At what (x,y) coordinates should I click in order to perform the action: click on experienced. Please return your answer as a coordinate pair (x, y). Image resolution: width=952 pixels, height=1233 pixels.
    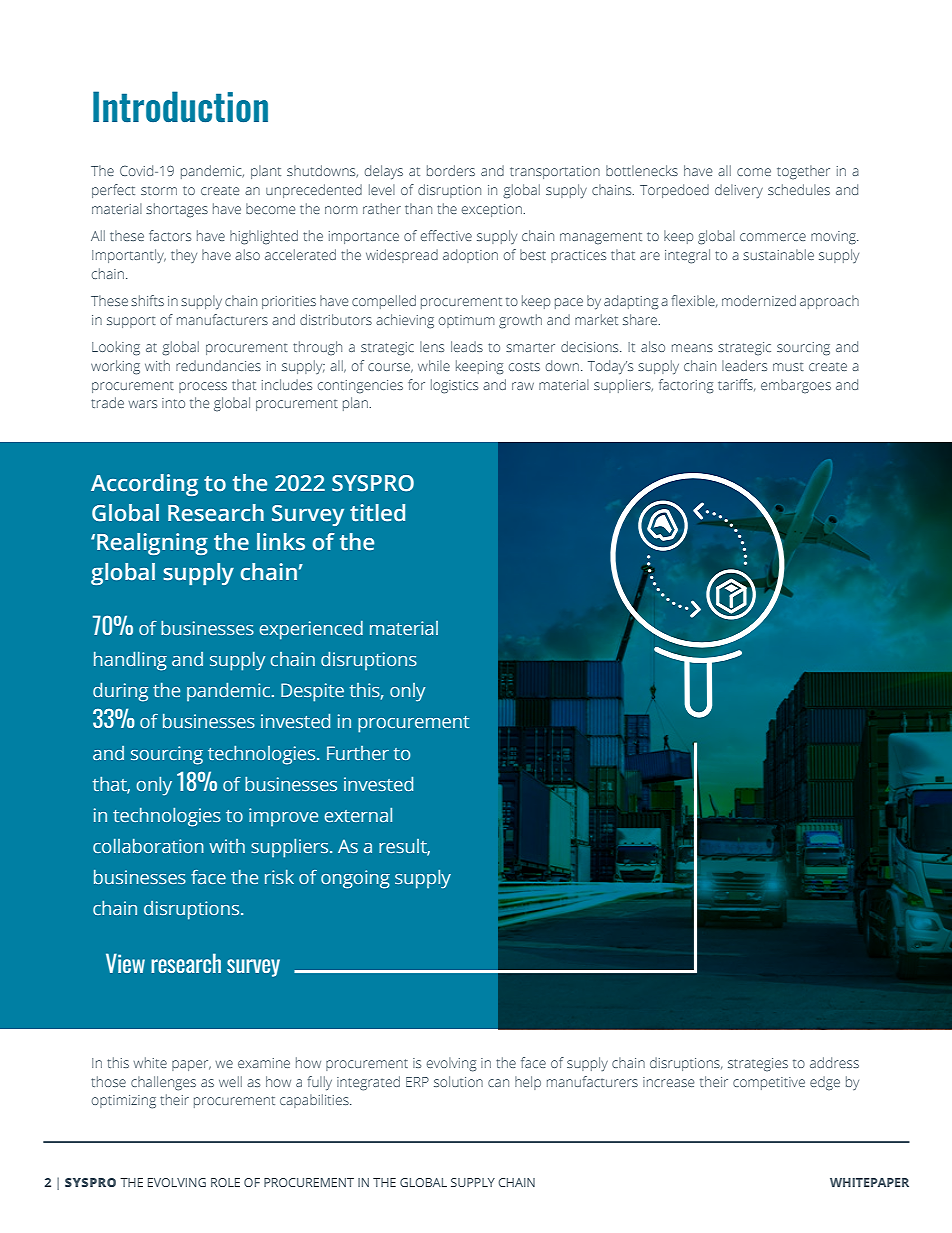
    Looking at the image, I should click on (311, 630).
